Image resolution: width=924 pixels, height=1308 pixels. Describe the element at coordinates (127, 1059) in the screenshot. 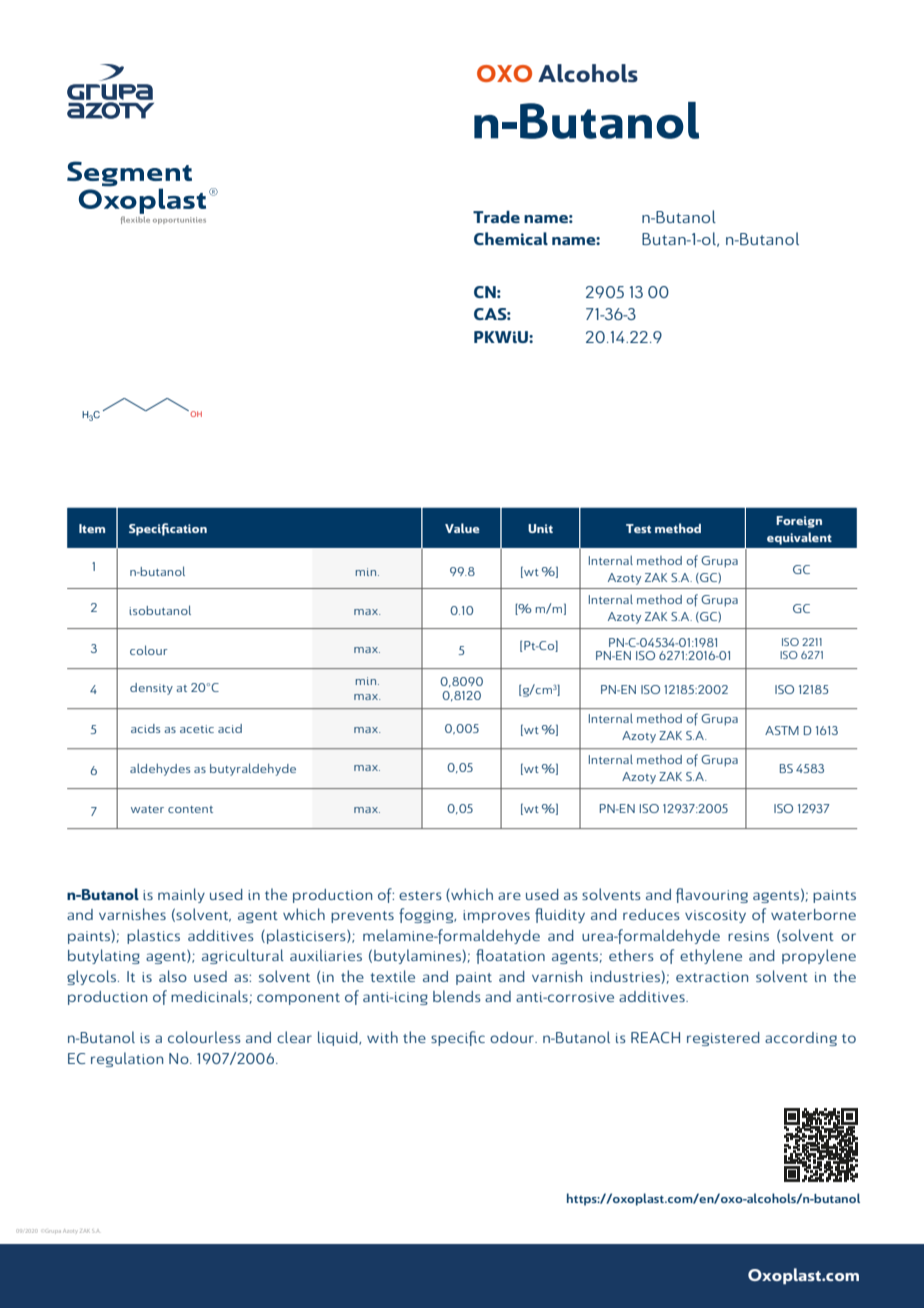

I see `regulation` at that location.
